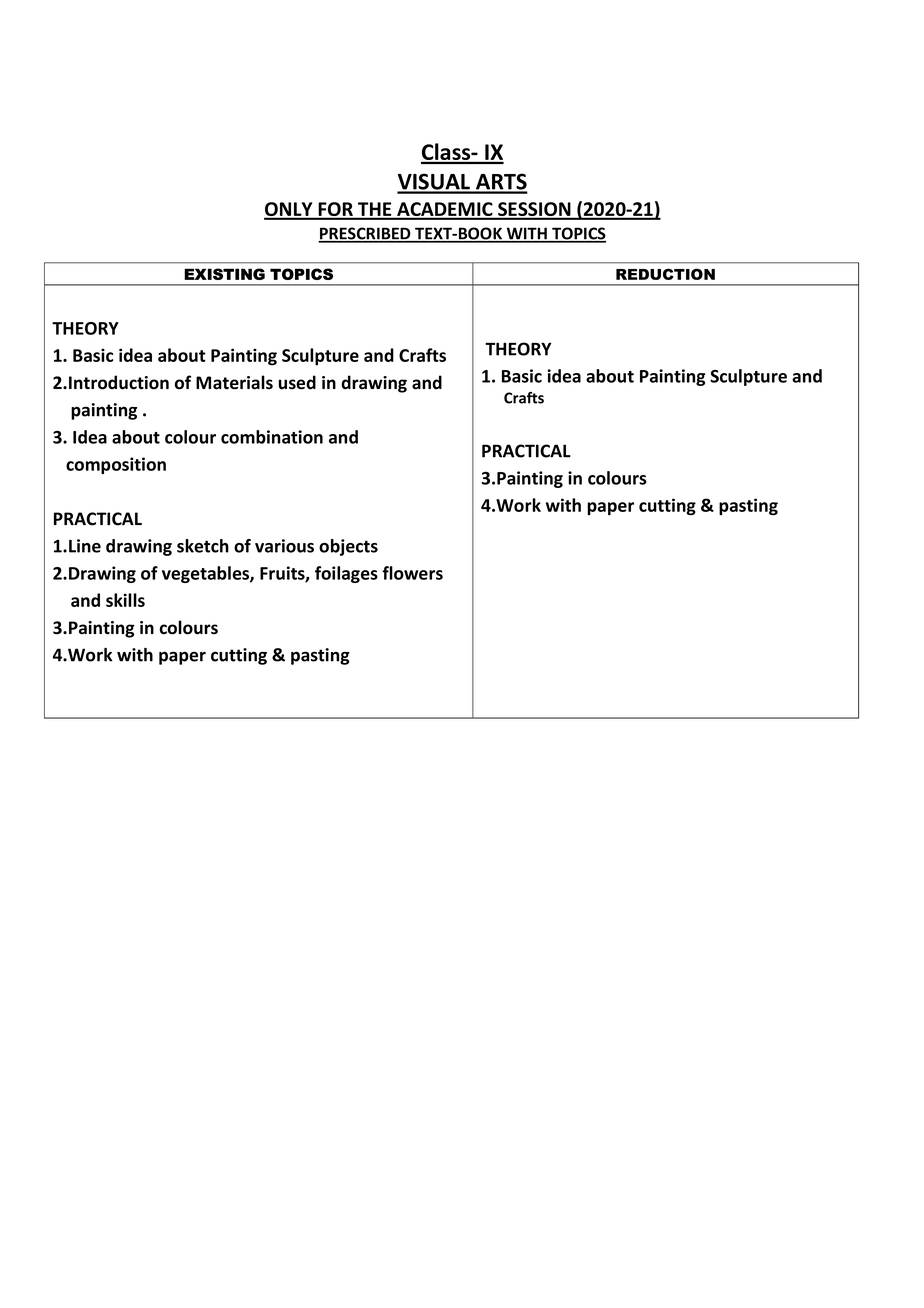 Image resolution: width=924 pixels, height=1308 pixels. What do you see at coordinates (206, 574) in the screenshot?
I see `vegetables` at bounding box center [206, 574].
